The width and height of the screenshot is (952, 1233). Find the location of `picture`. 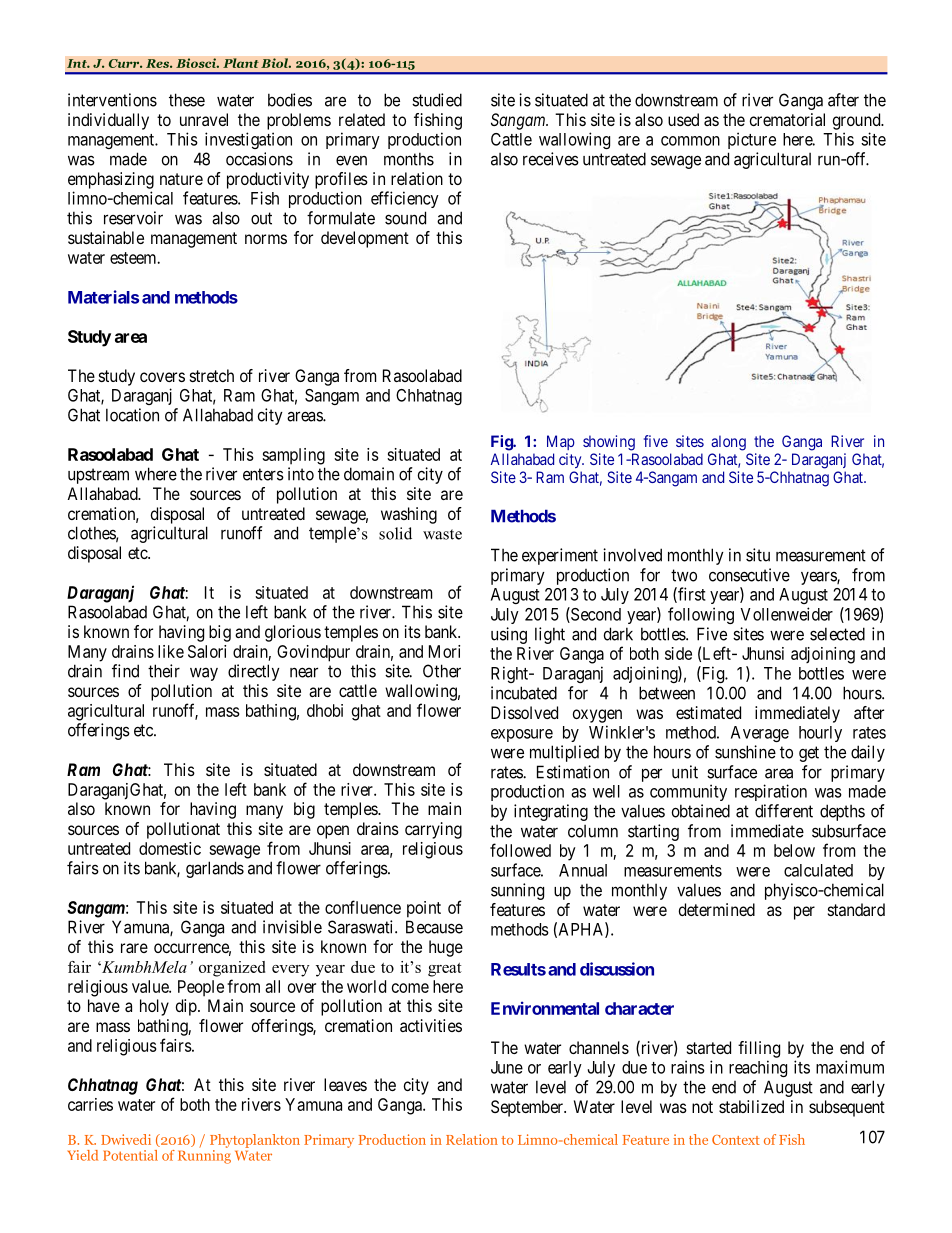

picture is located at coordinates (752, 140).
